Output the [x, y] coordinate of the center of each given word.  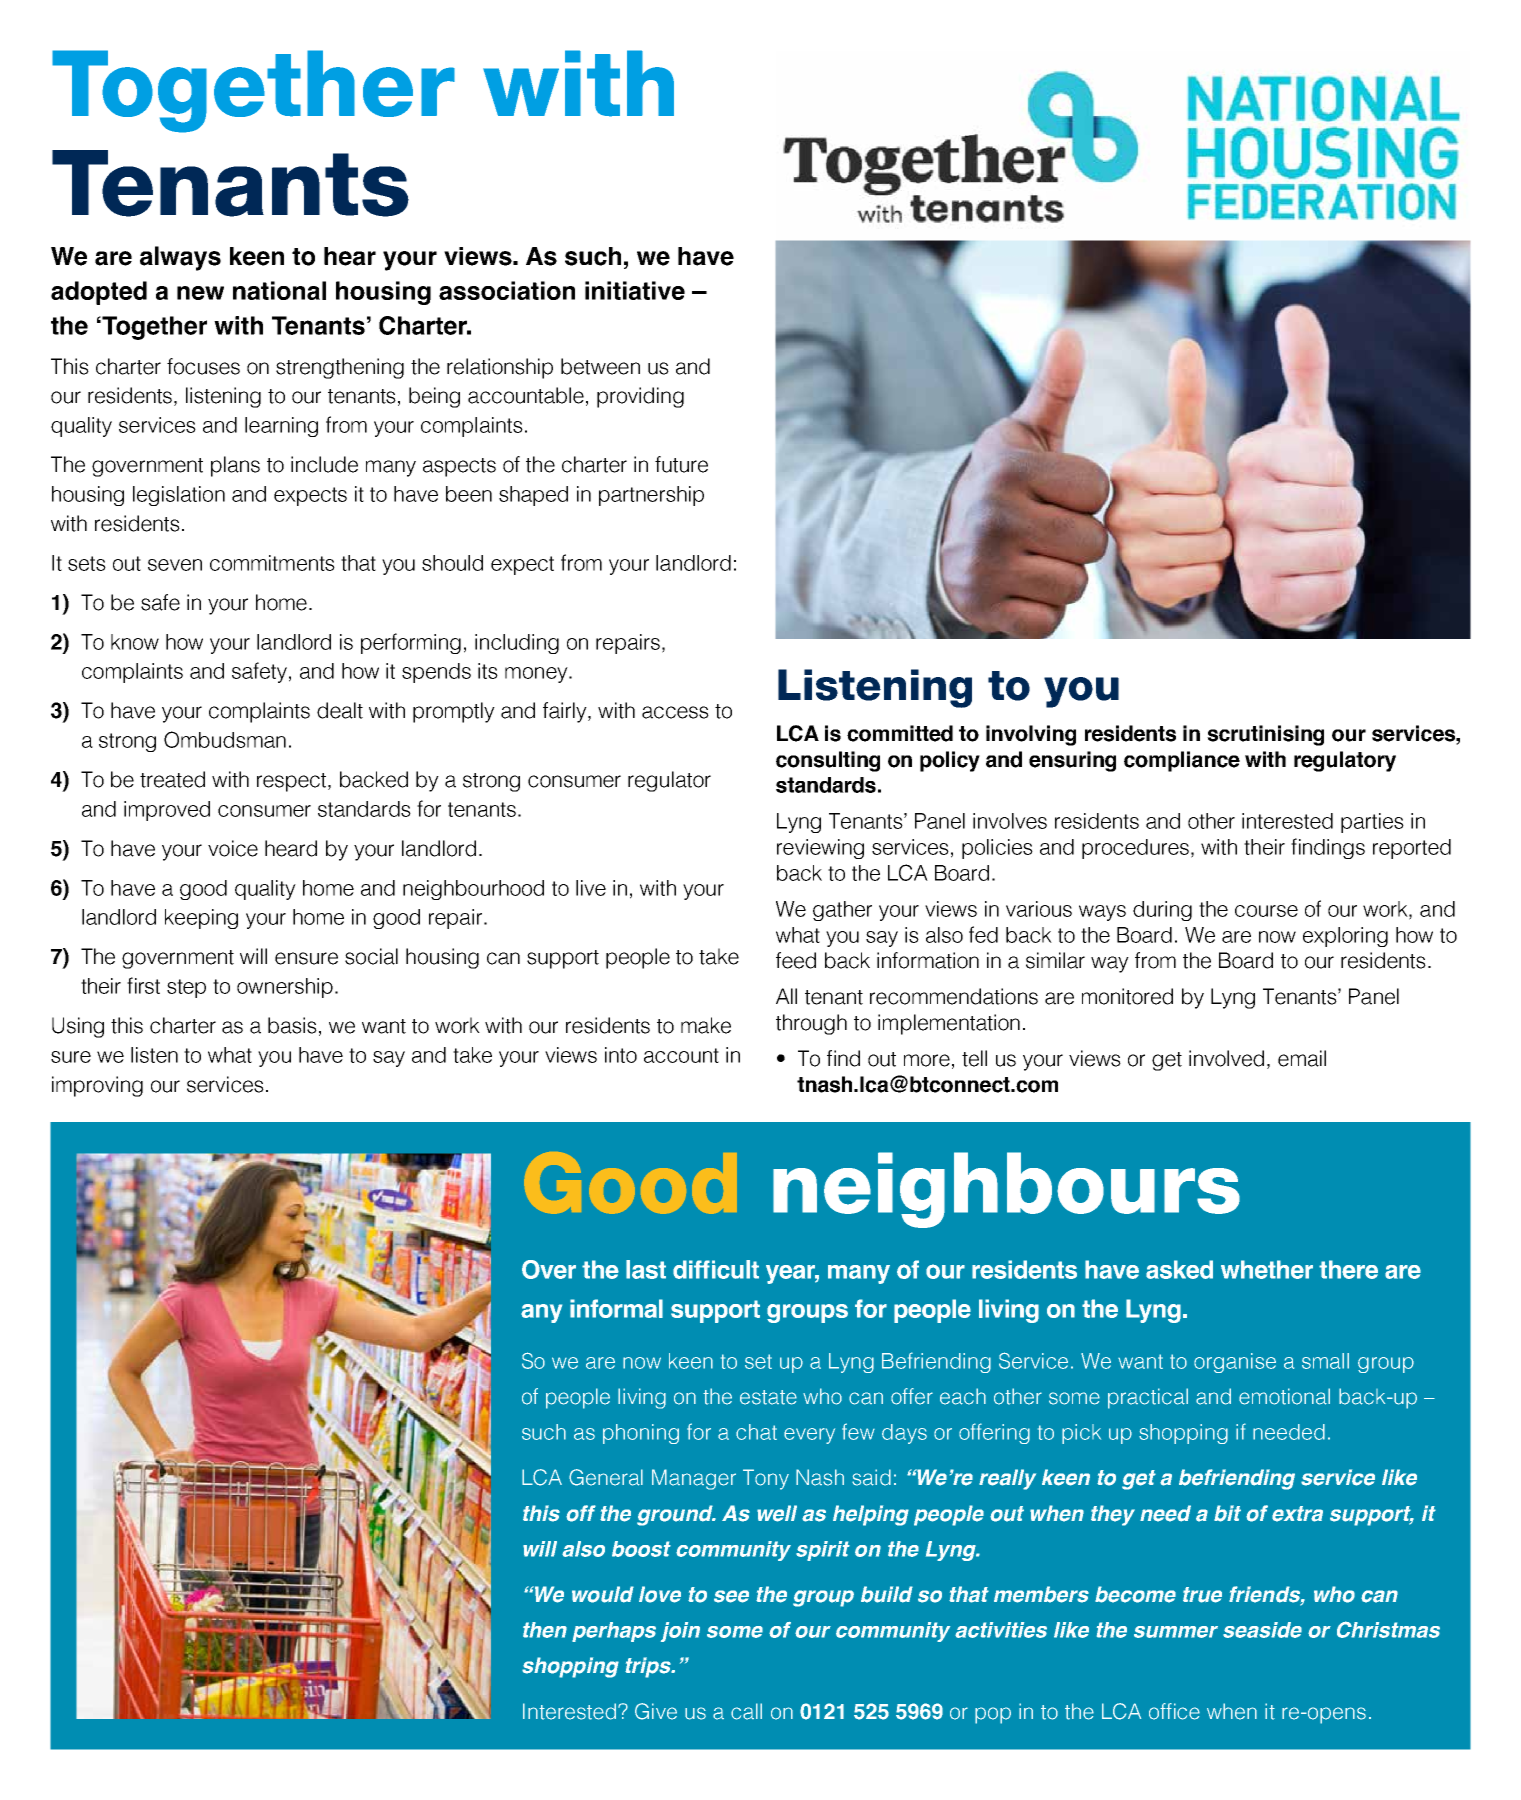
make [706, 1025]
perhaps [614, 1632]
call [746, 1711]
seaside [1262, 1630]
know [135, 642]
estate [768, 1397]
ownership [285, 988]
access [675, 712]
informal [616, 1308]
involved [1226, 1058]
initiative [635, 290]
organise [1235, 1363]
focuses [203, 366]
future [681, 464]
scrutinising [1265, 735]
